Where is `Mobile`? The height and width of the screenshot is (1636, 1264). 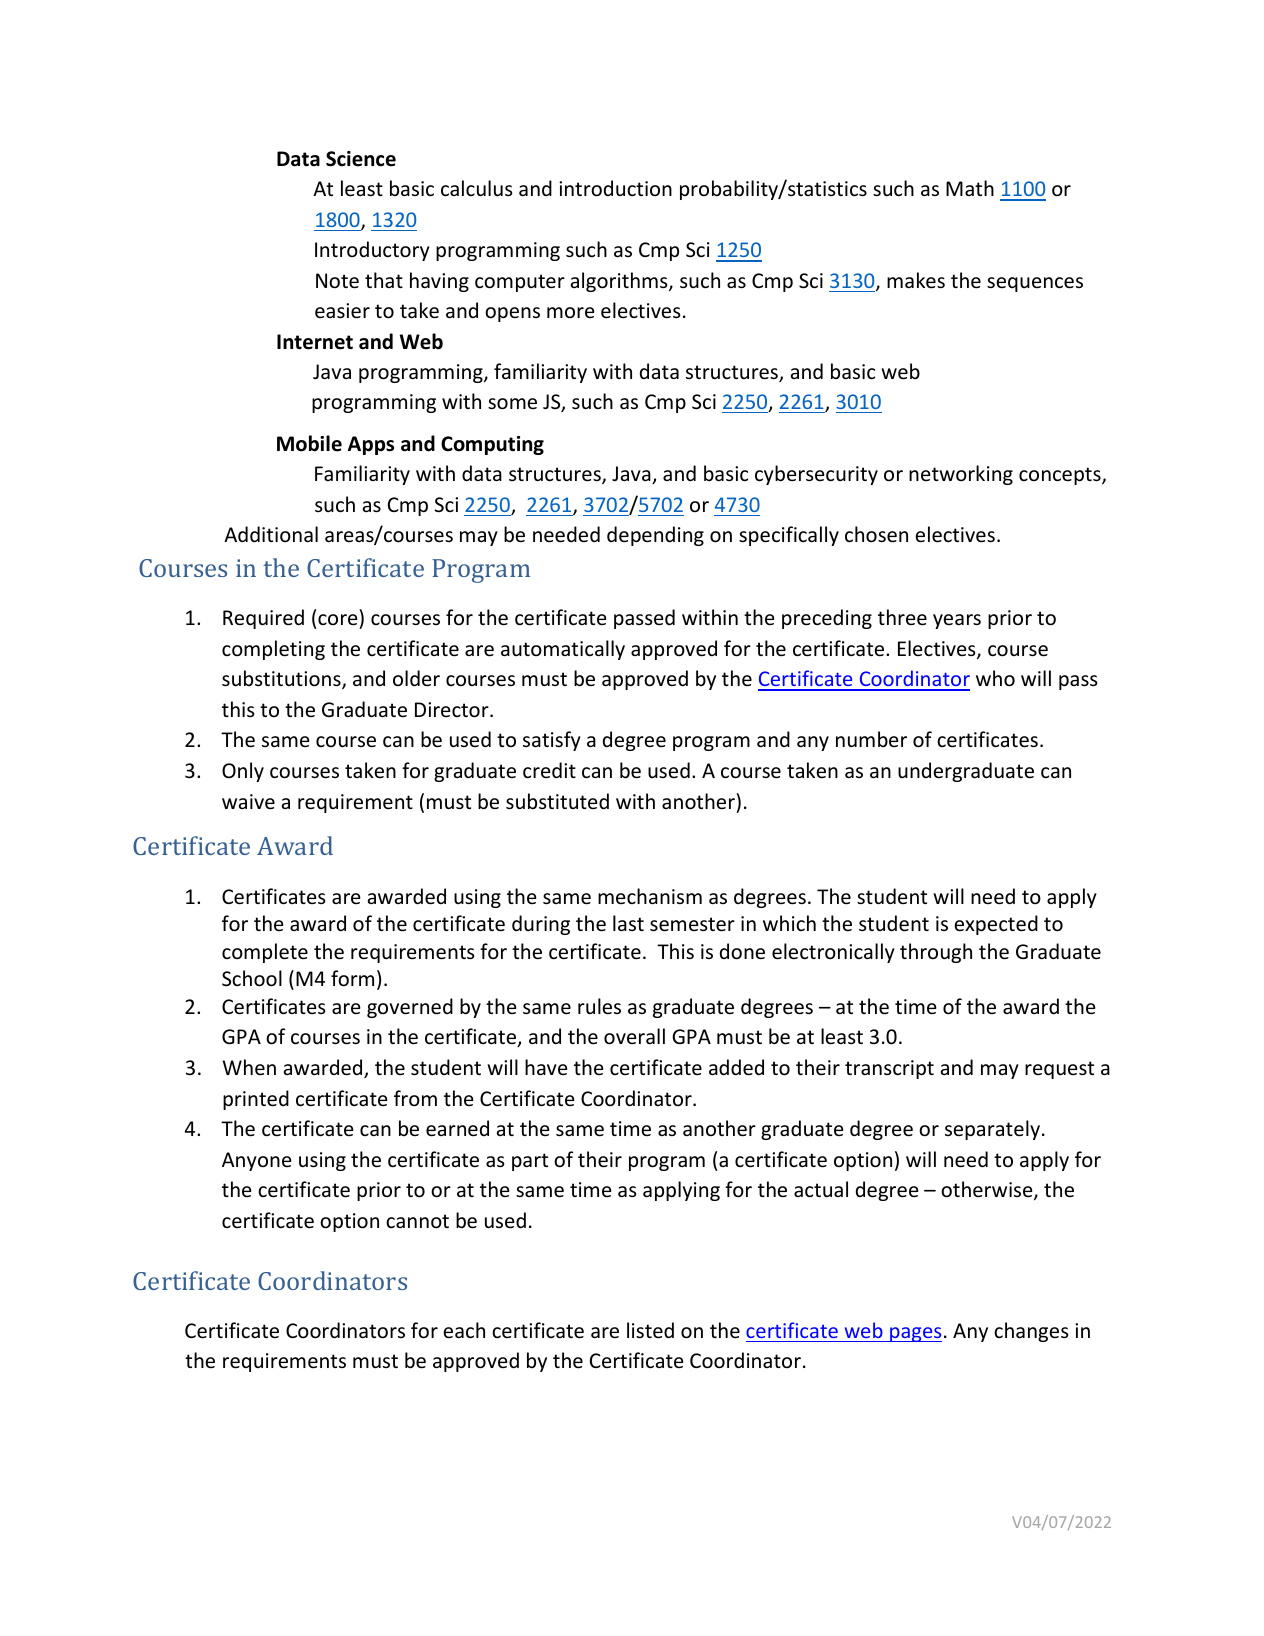
Mobile is located at coordinates (309, 443).
